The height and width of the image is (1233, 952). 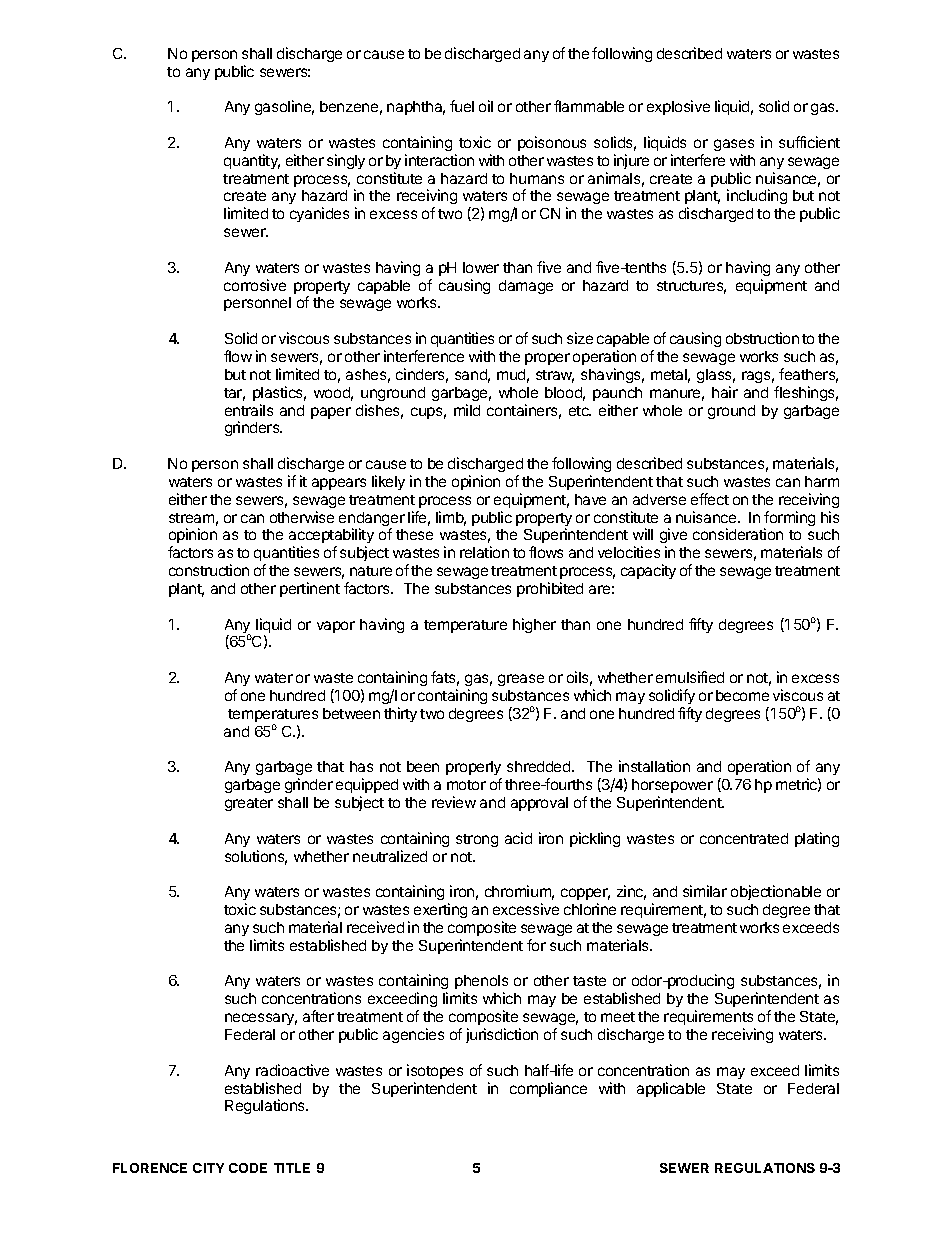 What do you see at coordinates (710, 499) in the image?
I see `effect` at bounding box center [710, 499].
